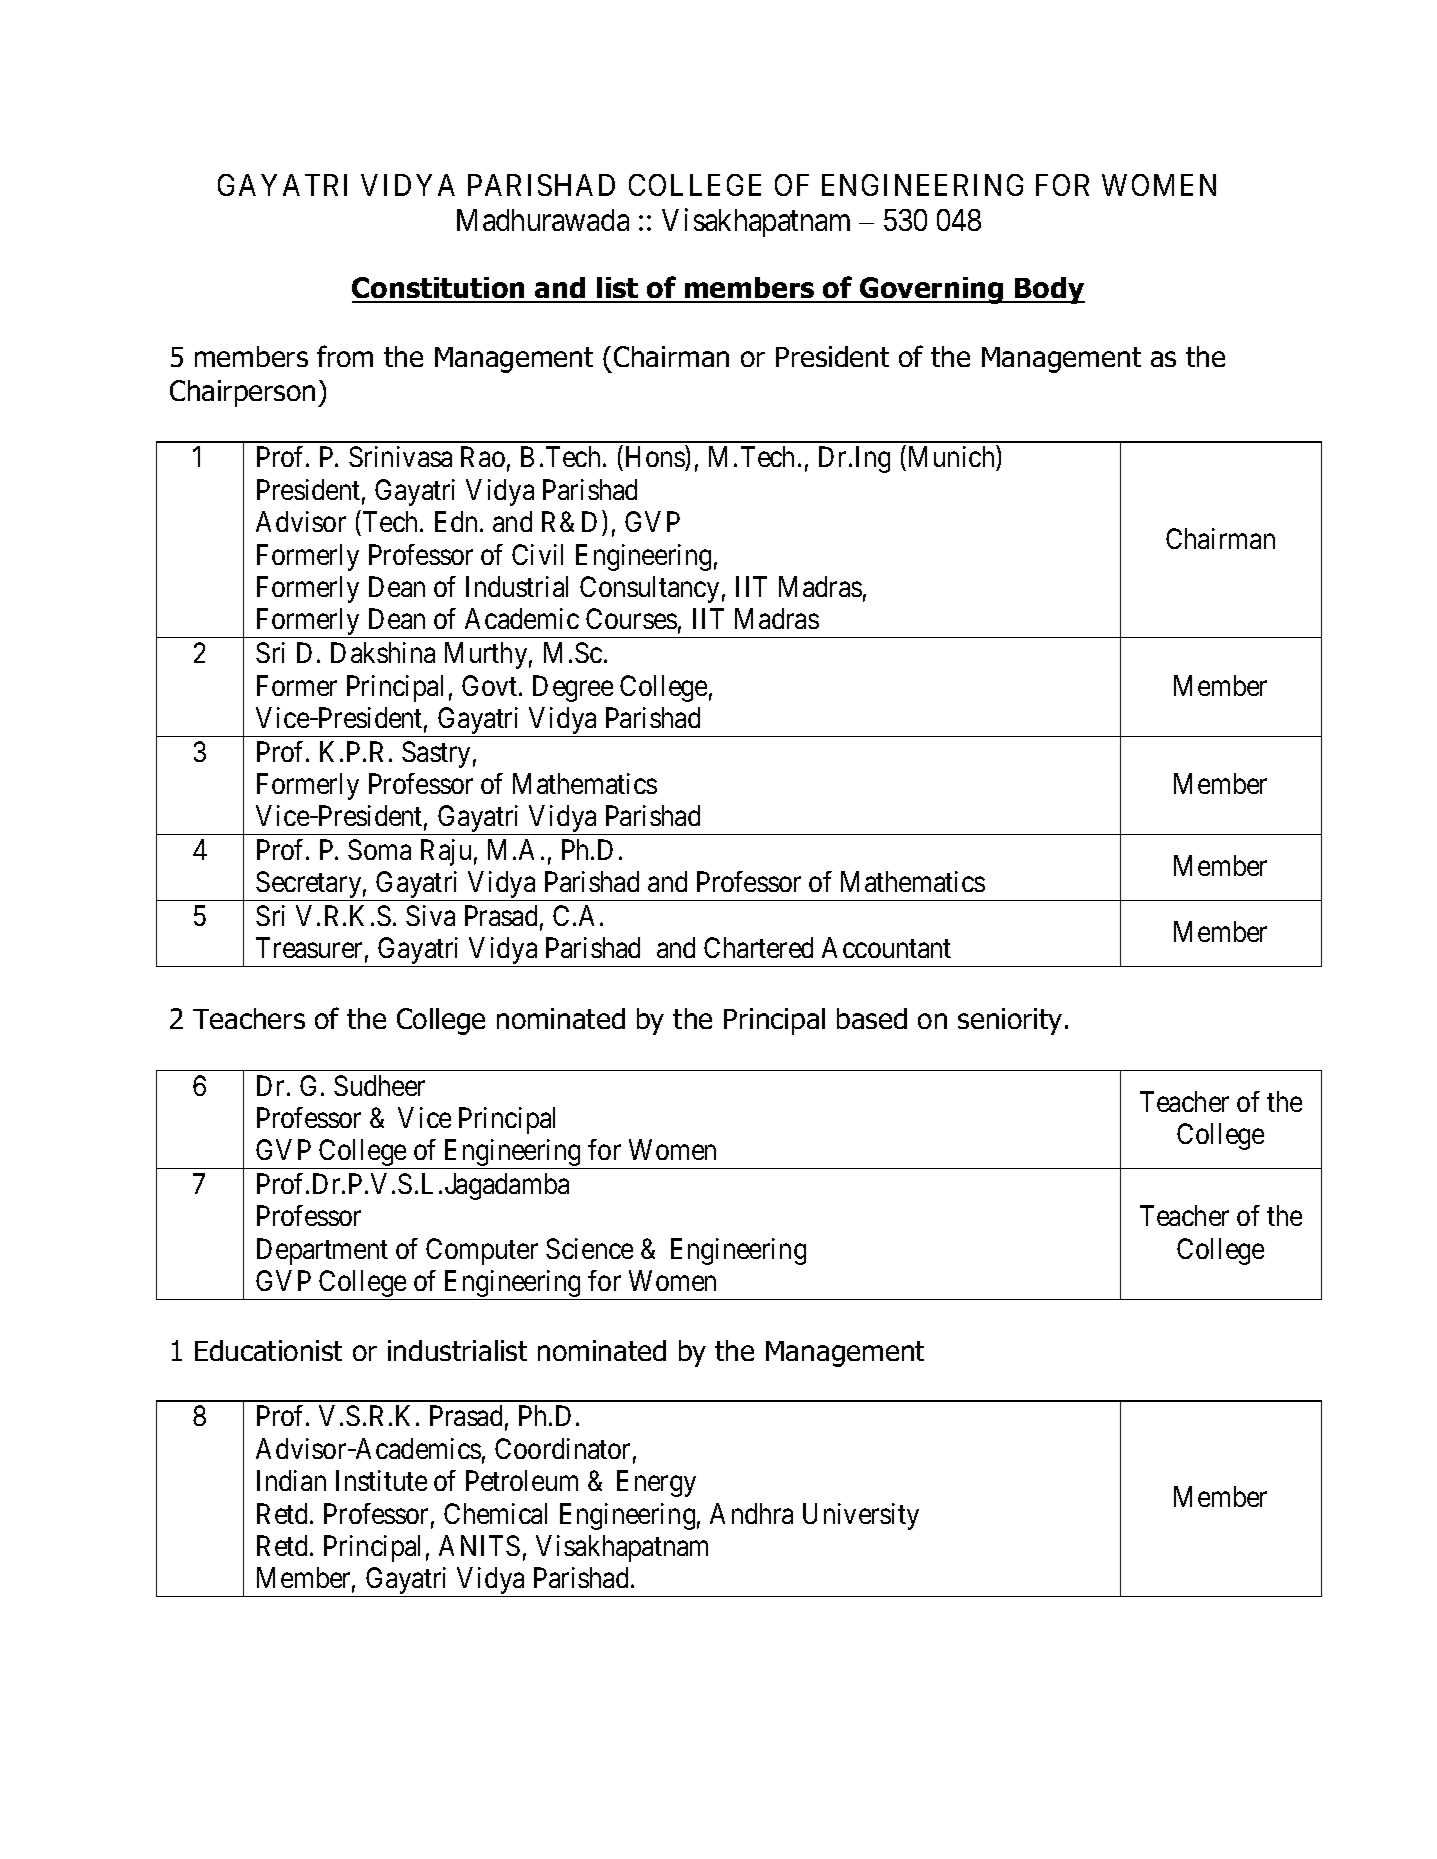  I want to click on Governing, so click(932, 290).
